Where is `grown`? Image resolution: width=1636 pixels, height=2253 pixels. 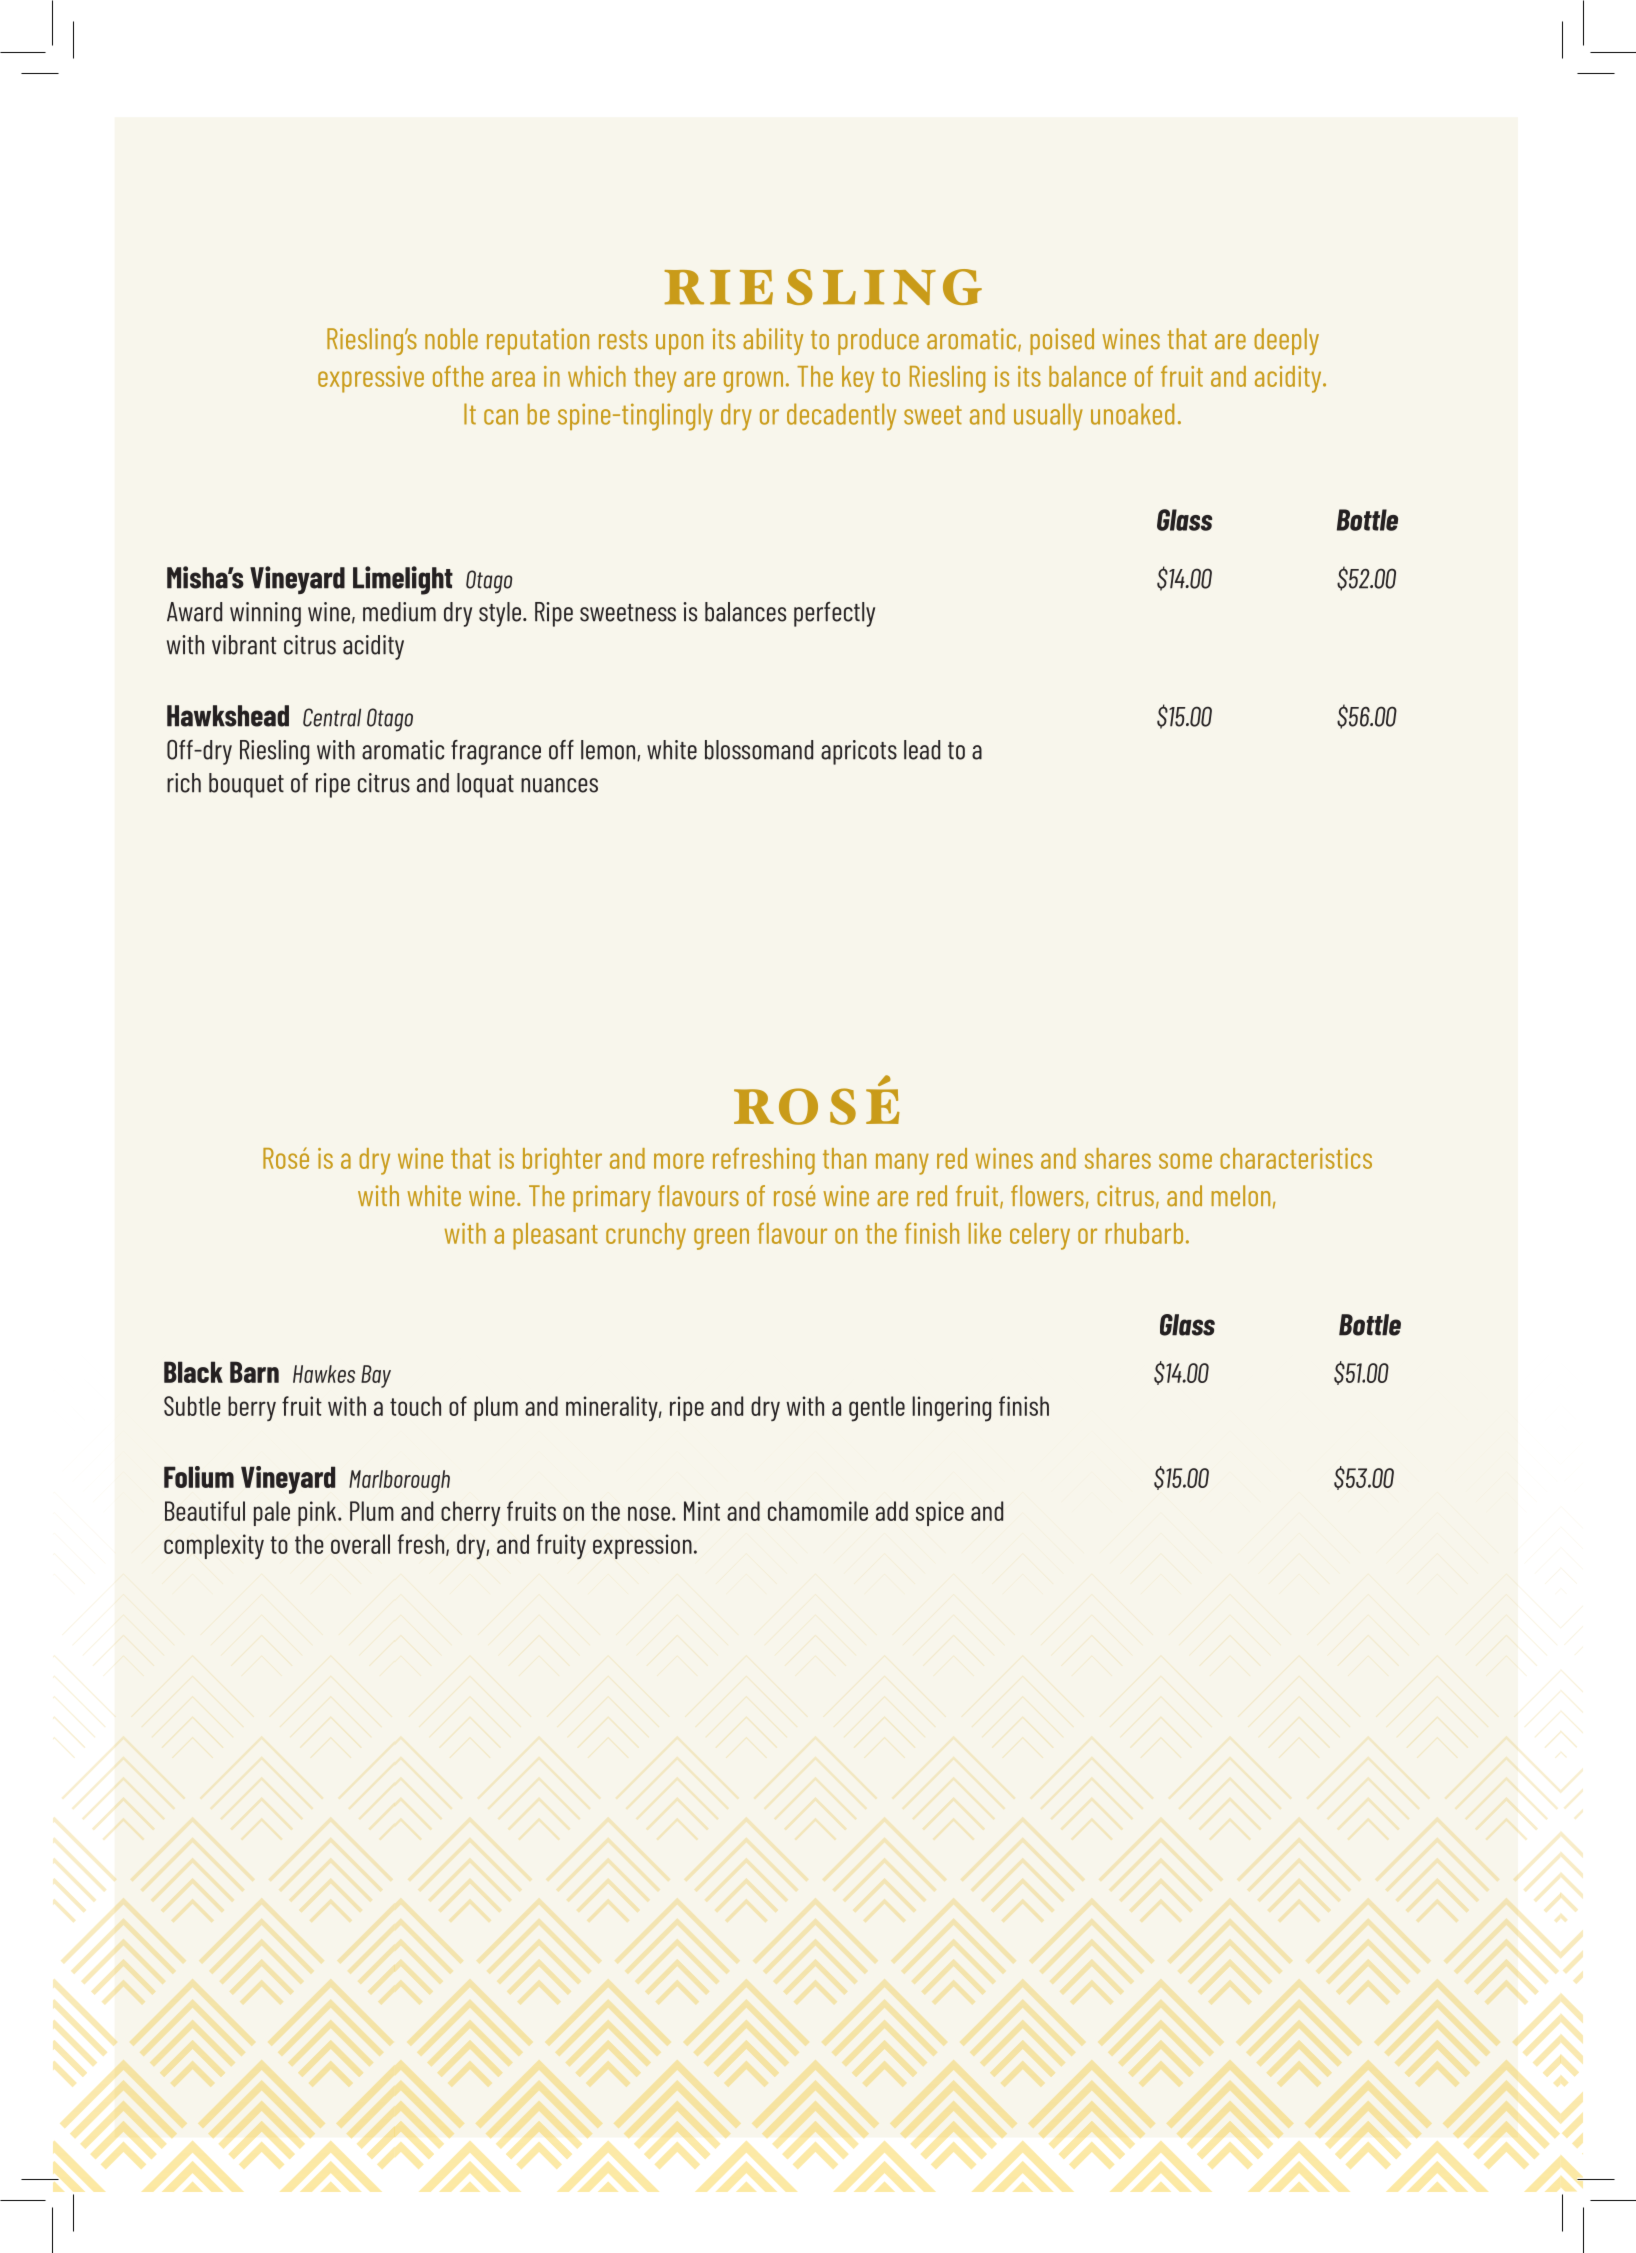 grown is located at coordinates (753, 382).
